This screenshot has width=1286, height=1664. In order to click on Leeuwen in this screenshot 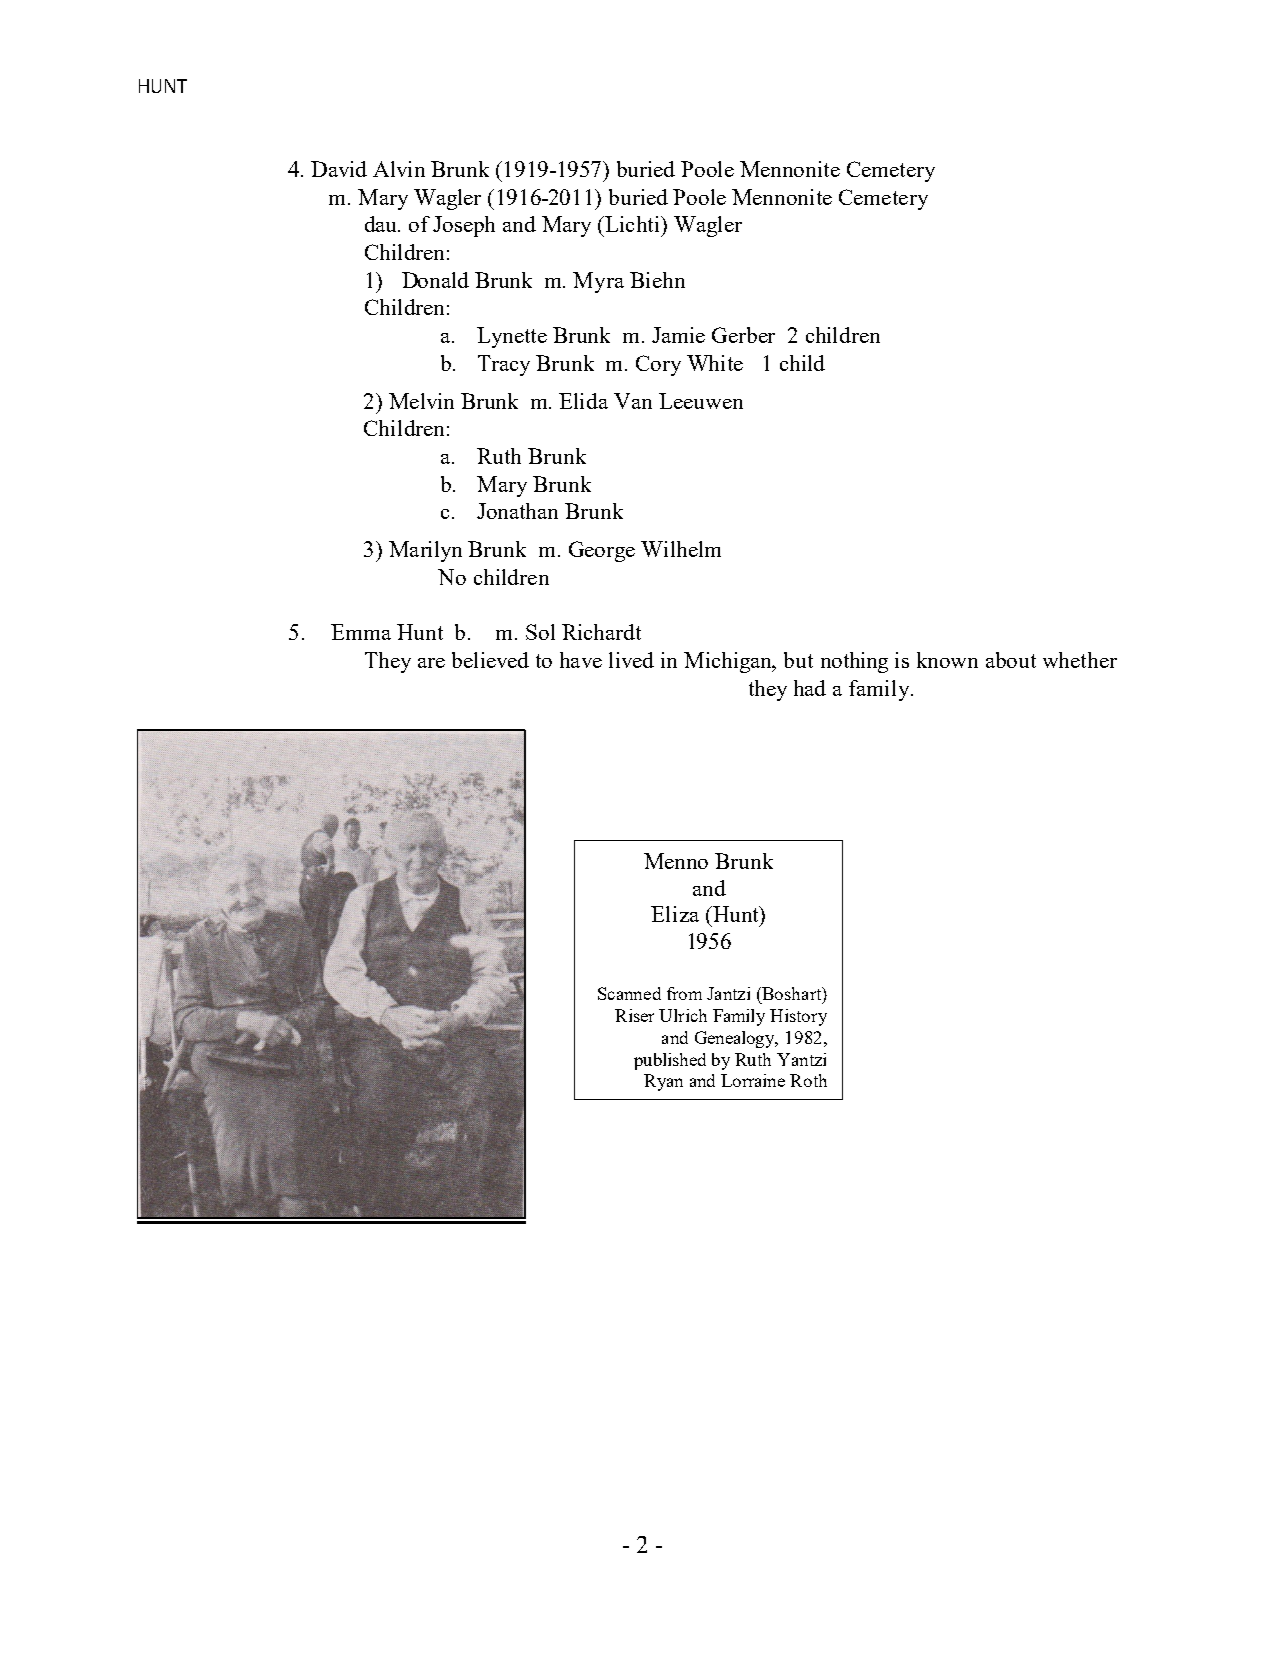, I will do `click(701, 401)`.
